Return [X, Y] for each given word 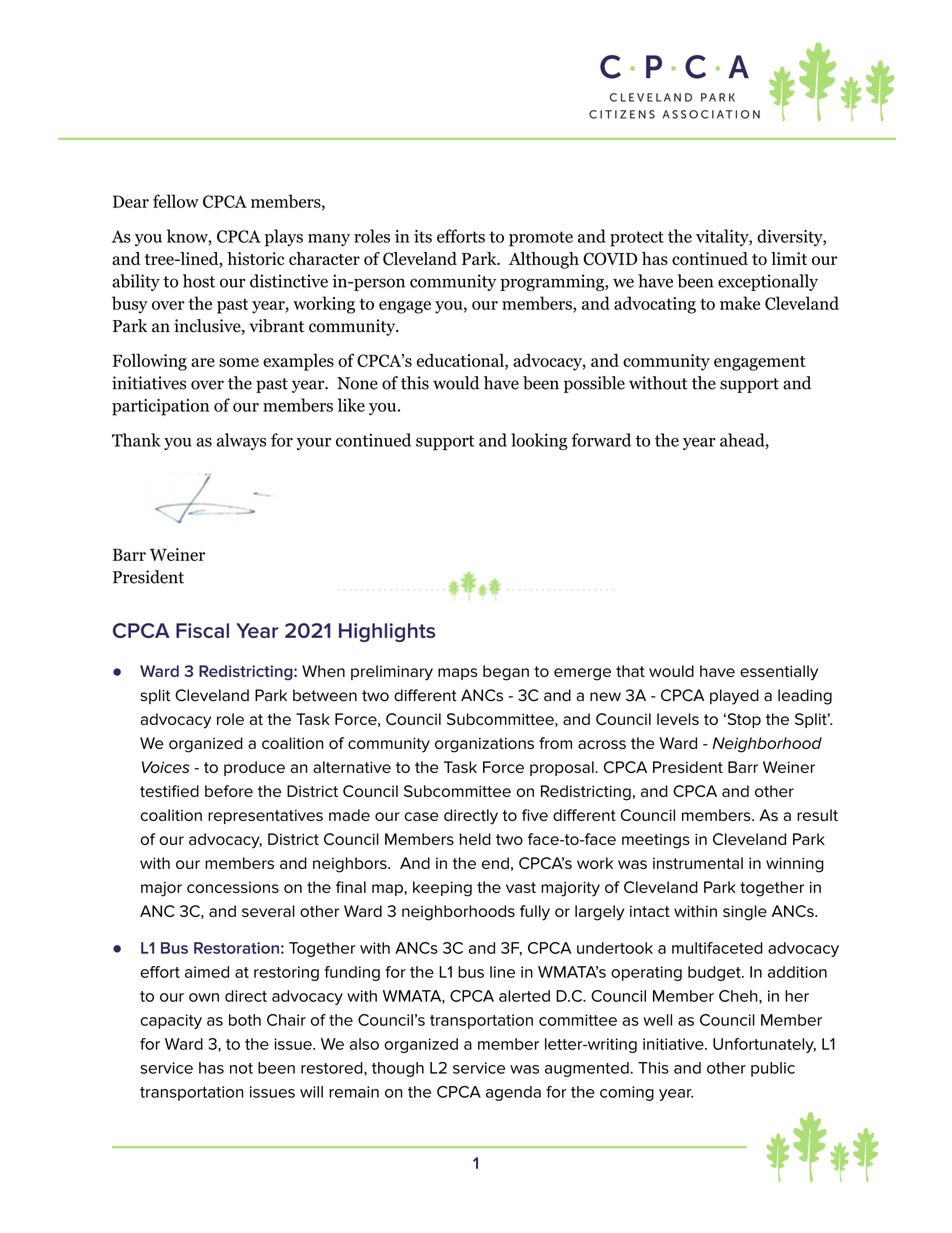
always [241, 441]
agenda [513, 1093]
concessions [233, 887]
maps [457, 674]
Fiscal [202, 630]
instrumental [698, 863]
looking [539, 441]
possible [594, 384]
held [475, 839]
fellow [176, 201]
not [241, 1068]
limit [789, 258]
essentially [779, 673]
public [773, 1069]
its [423, 236]
